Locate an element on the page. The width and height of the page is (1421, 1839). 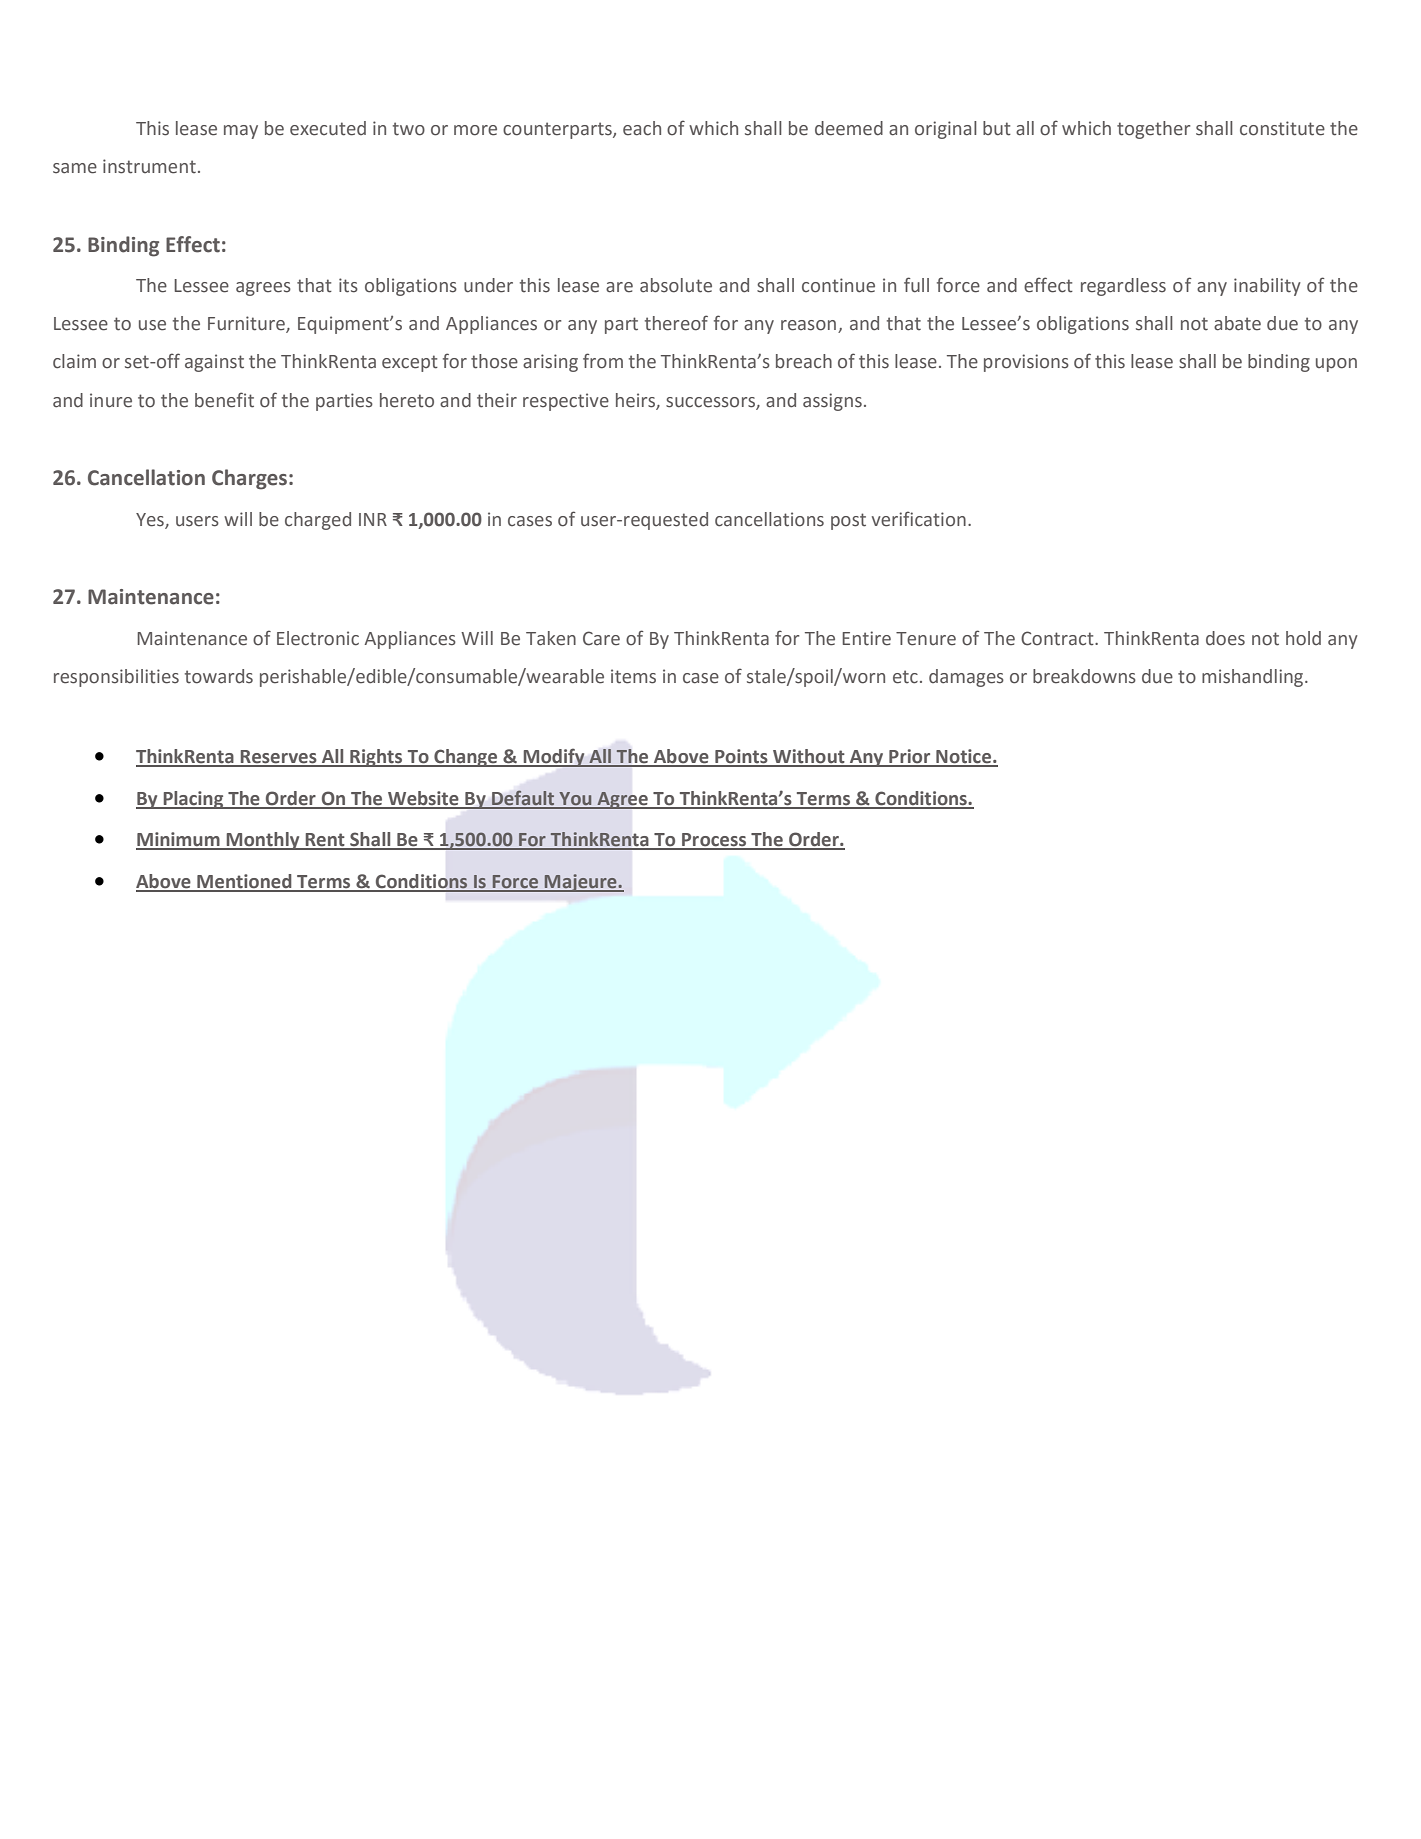
Monthly is located at coordinates (263, 841).
